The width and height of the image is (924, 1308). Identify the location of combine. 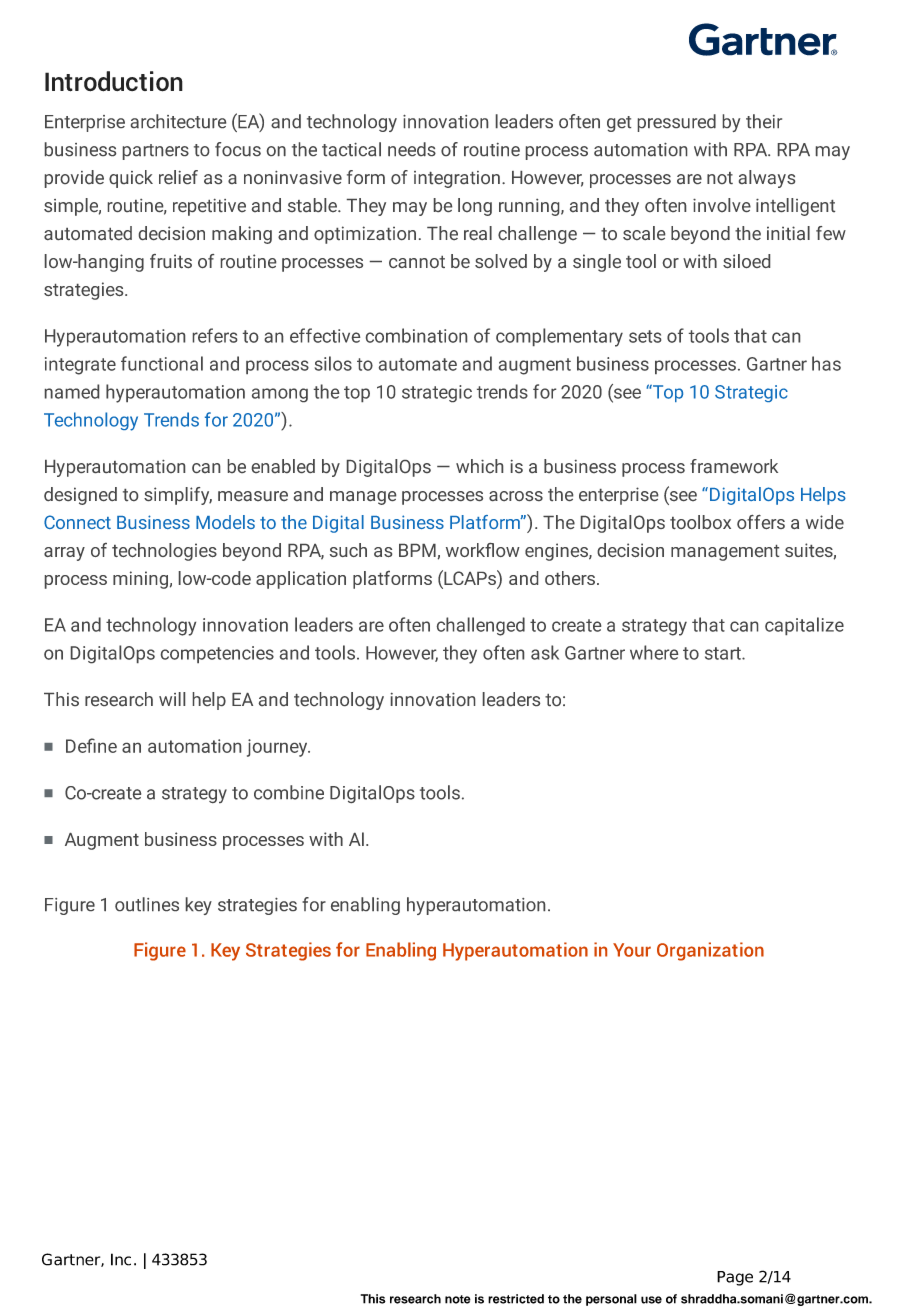
(289, 792).
